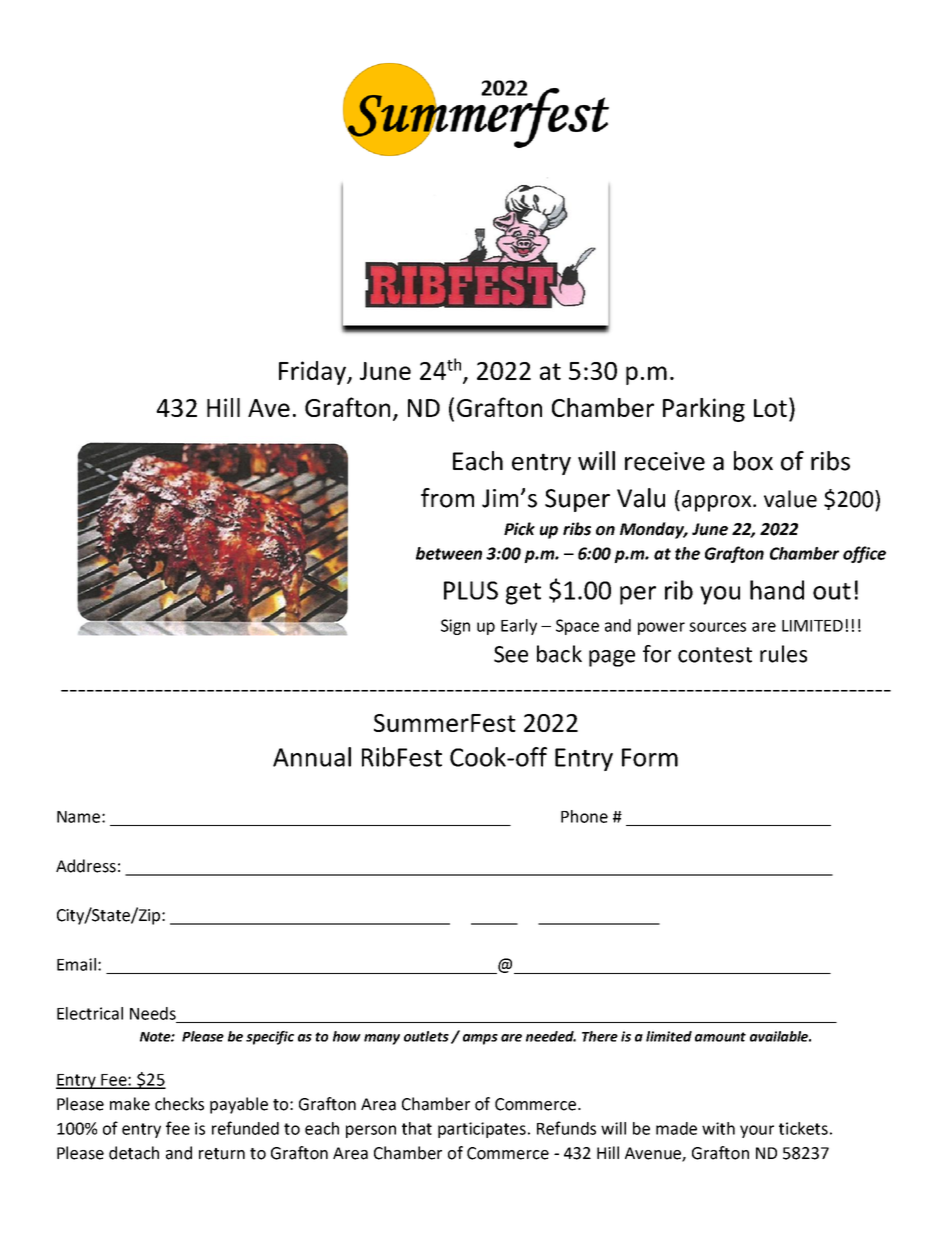 The width and height of the page is (952, 1233). What do you see at coordinates (480, 1039) in the page?
I see `amps` at bounding box center [480, 1039].
